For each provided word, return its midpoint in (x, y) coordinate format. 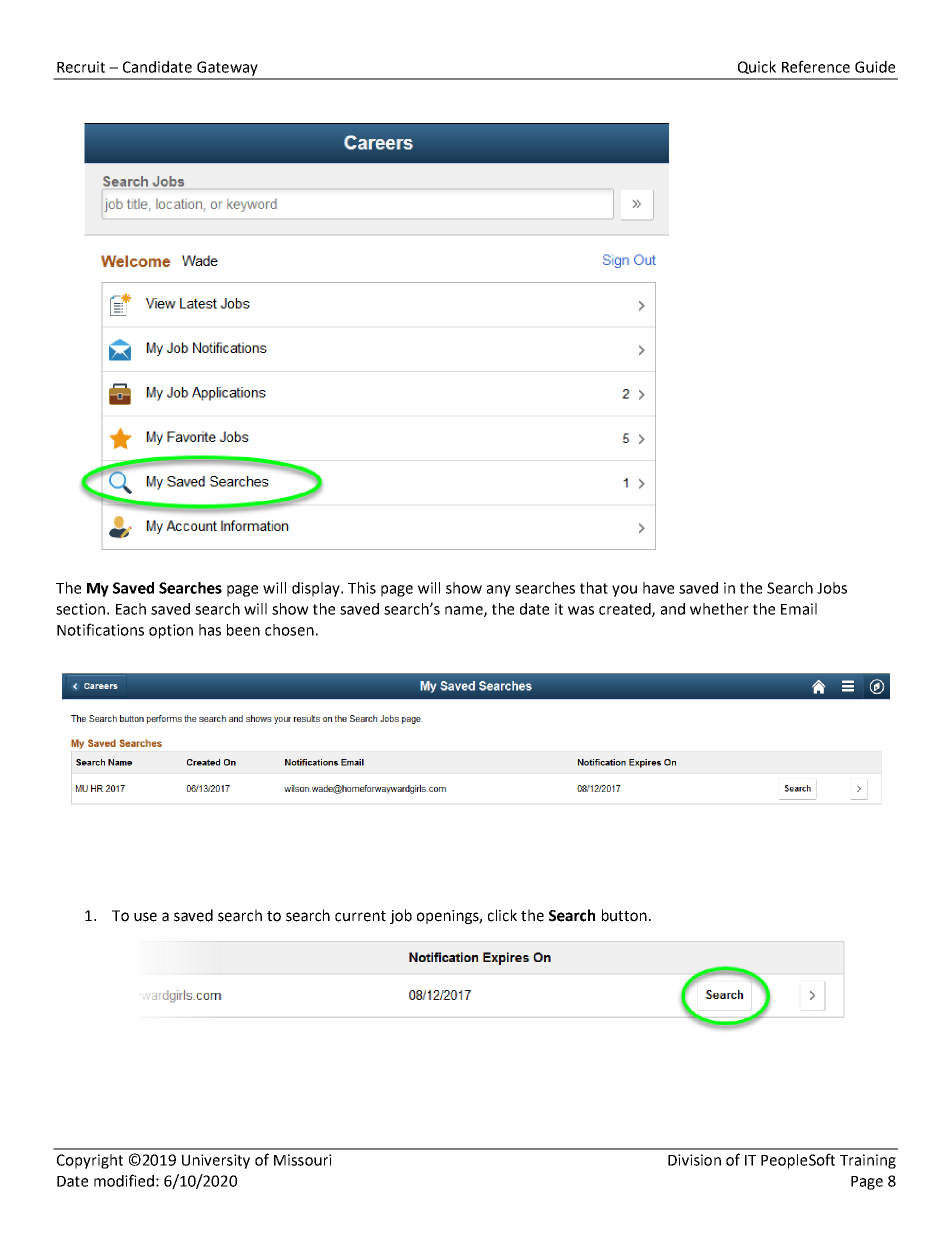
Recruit (81, 67)
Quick (757, 67)
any (499, 591)
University (216, 1161)
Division (694, 1160)
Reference (816, 66)
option (171, 631)
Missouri (303, 1160)
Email (799, 609)
